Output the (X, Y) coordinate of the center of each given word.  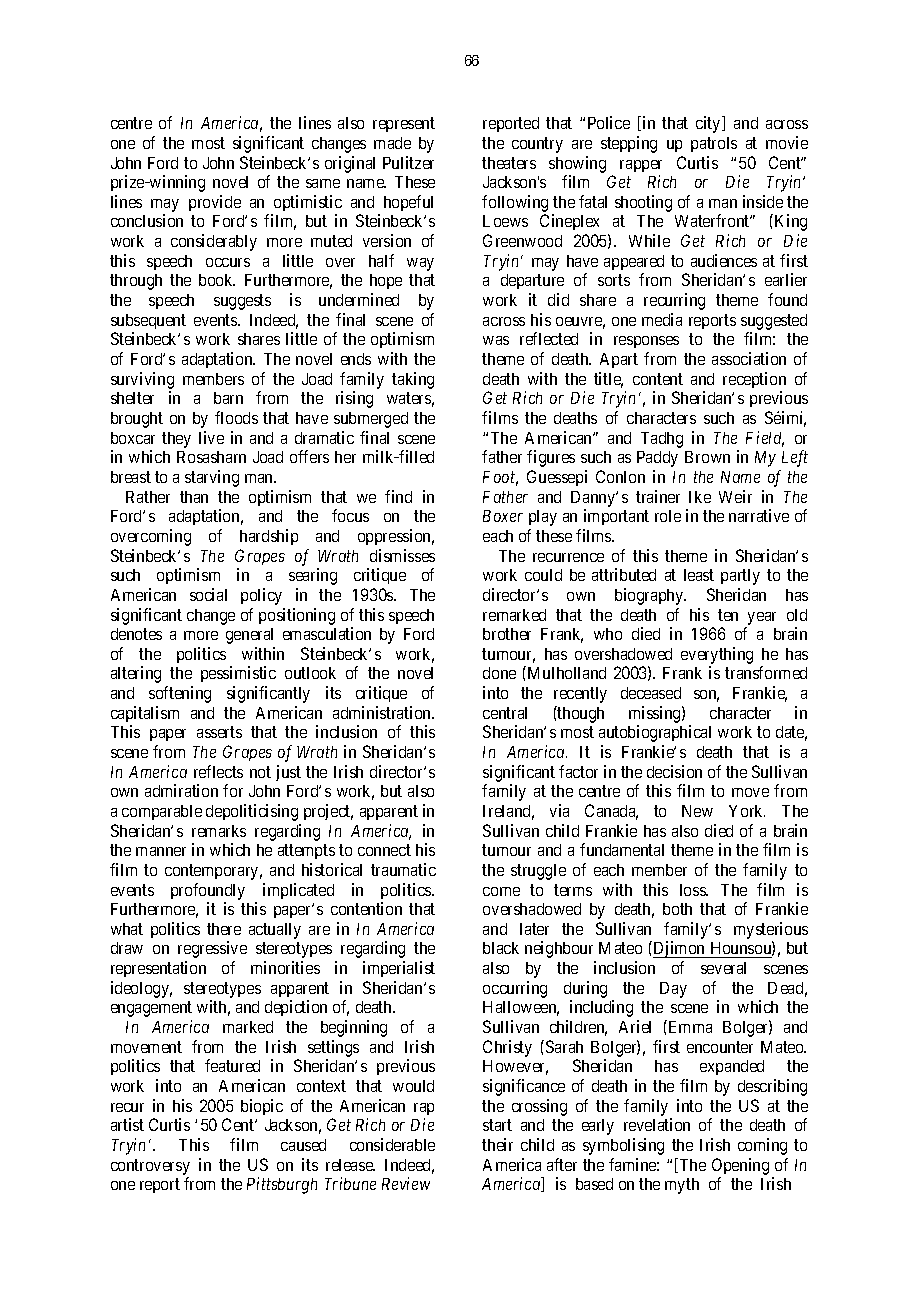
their (497, 1144)
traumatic (403, 869)
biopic (262, 1107)
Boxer (503, 516)
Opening (740, 1166)
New (697, 811)
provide (215, 203)
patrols (714, 144)
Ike (700, 497)
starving (212, 478)
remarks (219, 831)
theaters (509, 163)
